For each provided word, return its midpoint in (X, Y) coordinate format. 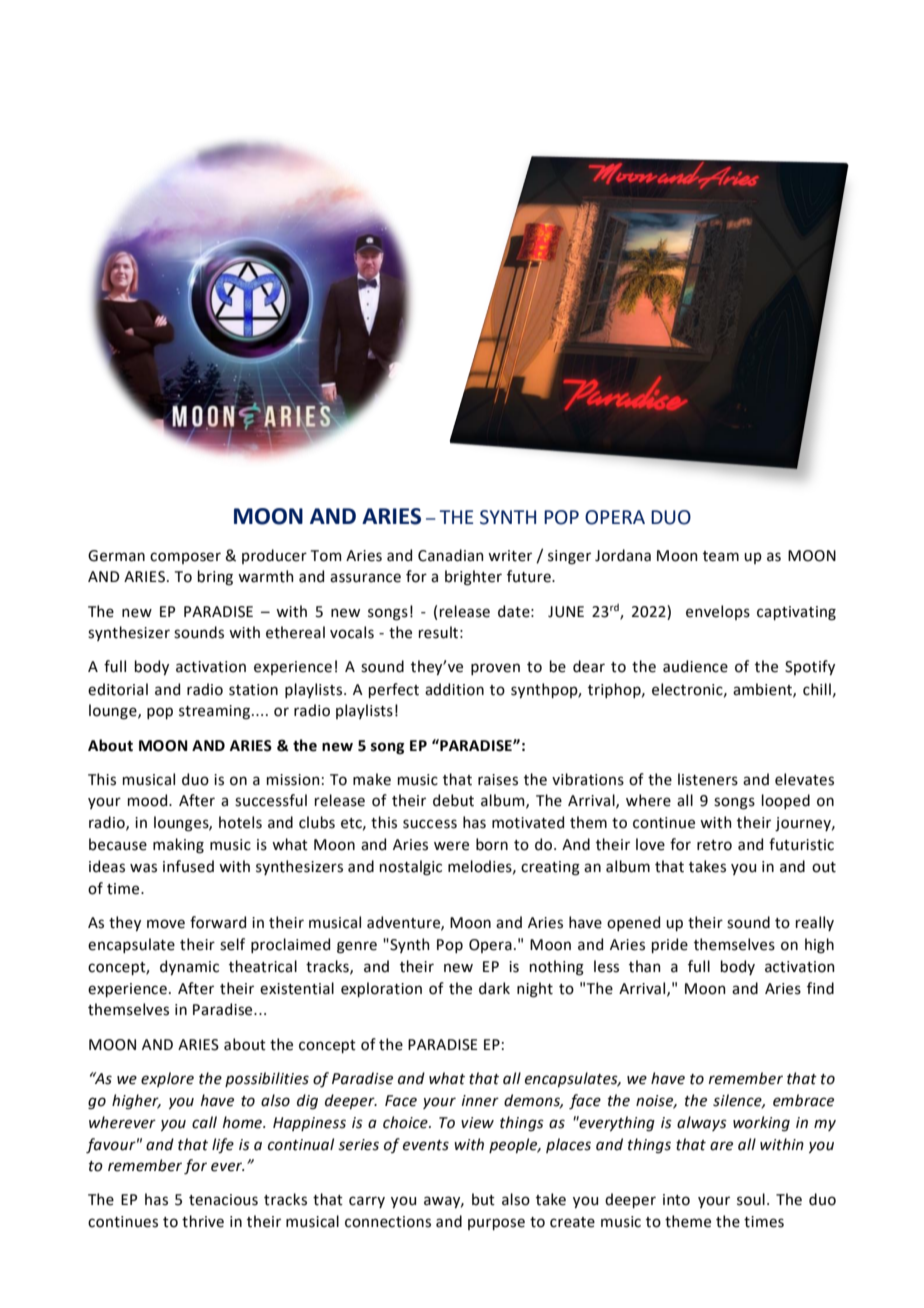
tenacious (223, 1200)
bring (215, 578)
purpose (496, 1224)
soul (751, 1199)
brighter (473, 578)
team (721, 556)
